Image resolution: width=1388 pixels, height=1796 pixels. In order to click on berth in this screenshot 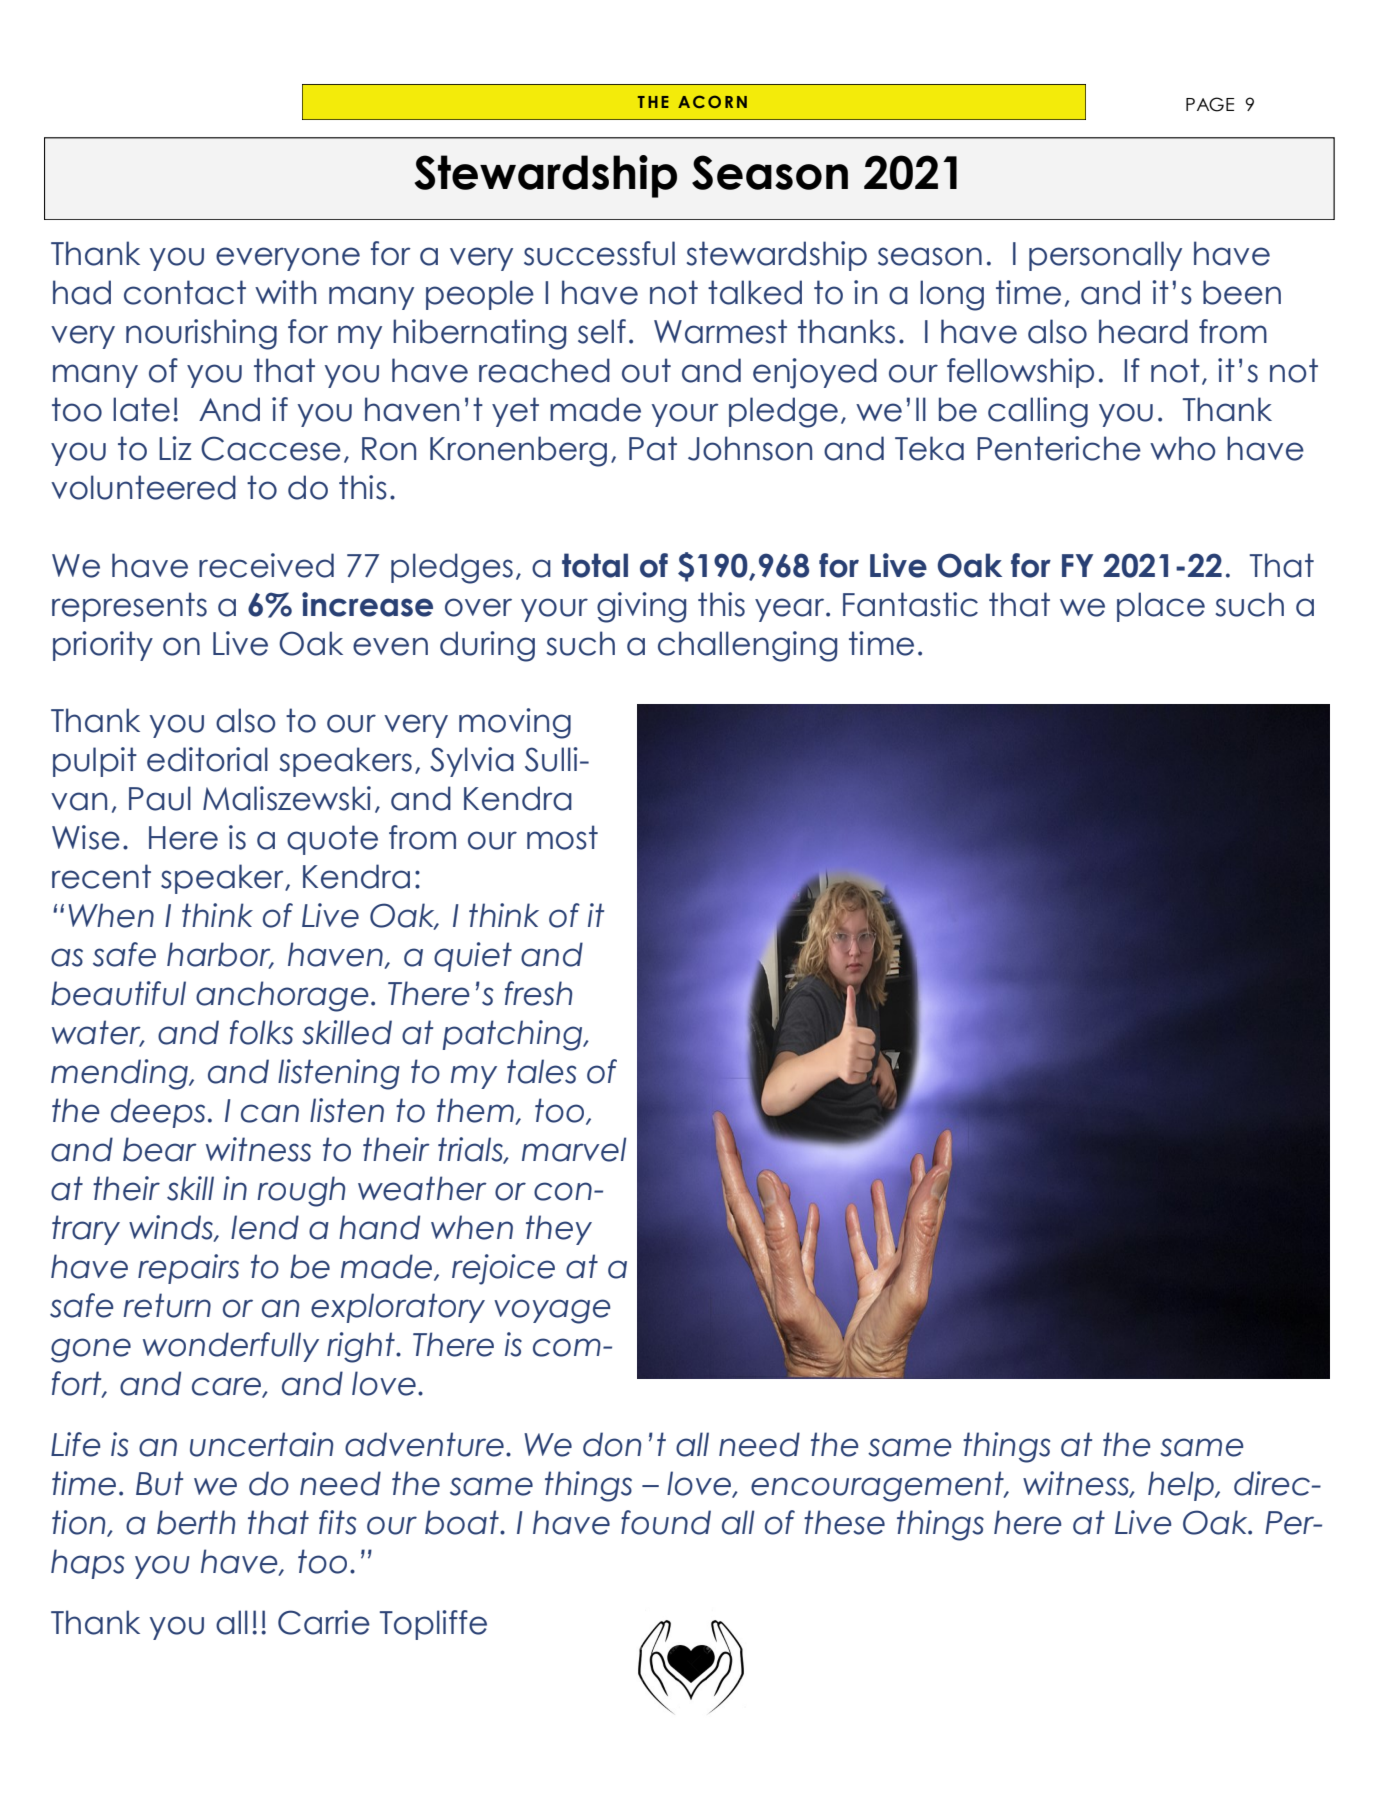, I will do `click(196, 1522)`.
